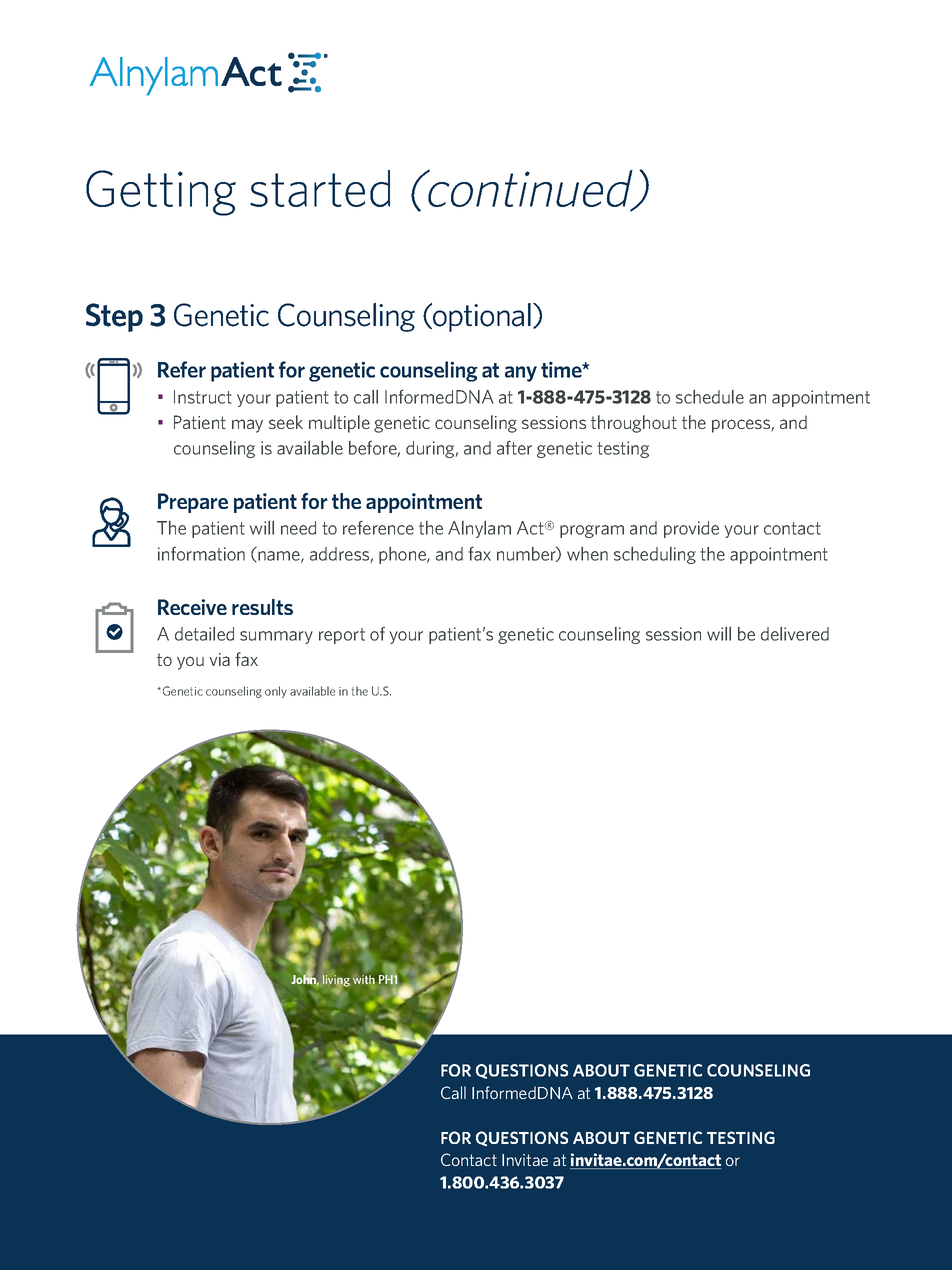  I want to click on provide, so click(691, 529).
